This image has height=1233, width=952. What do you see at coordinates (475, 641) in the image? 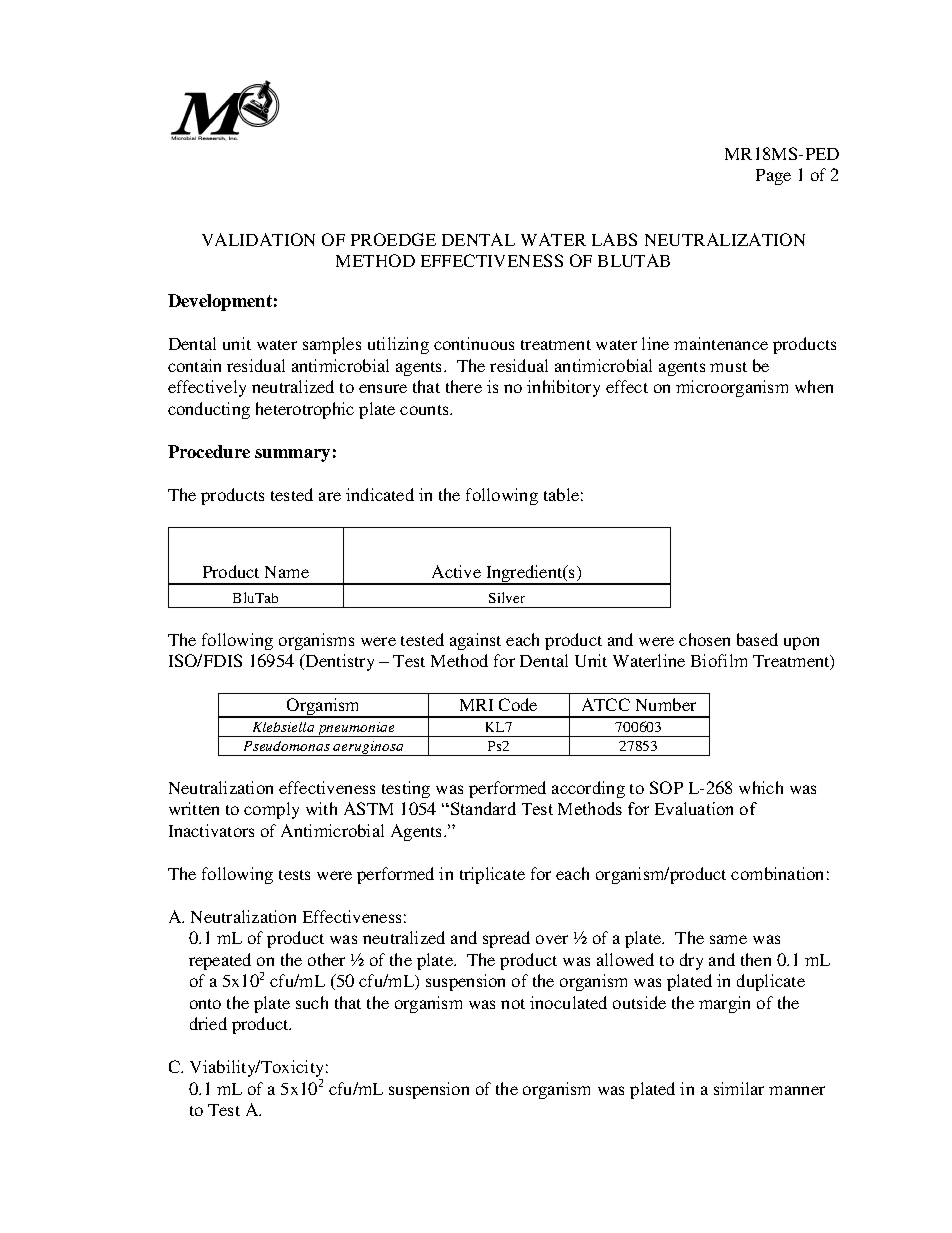
I see `against` at bounding box center [475, 641].
